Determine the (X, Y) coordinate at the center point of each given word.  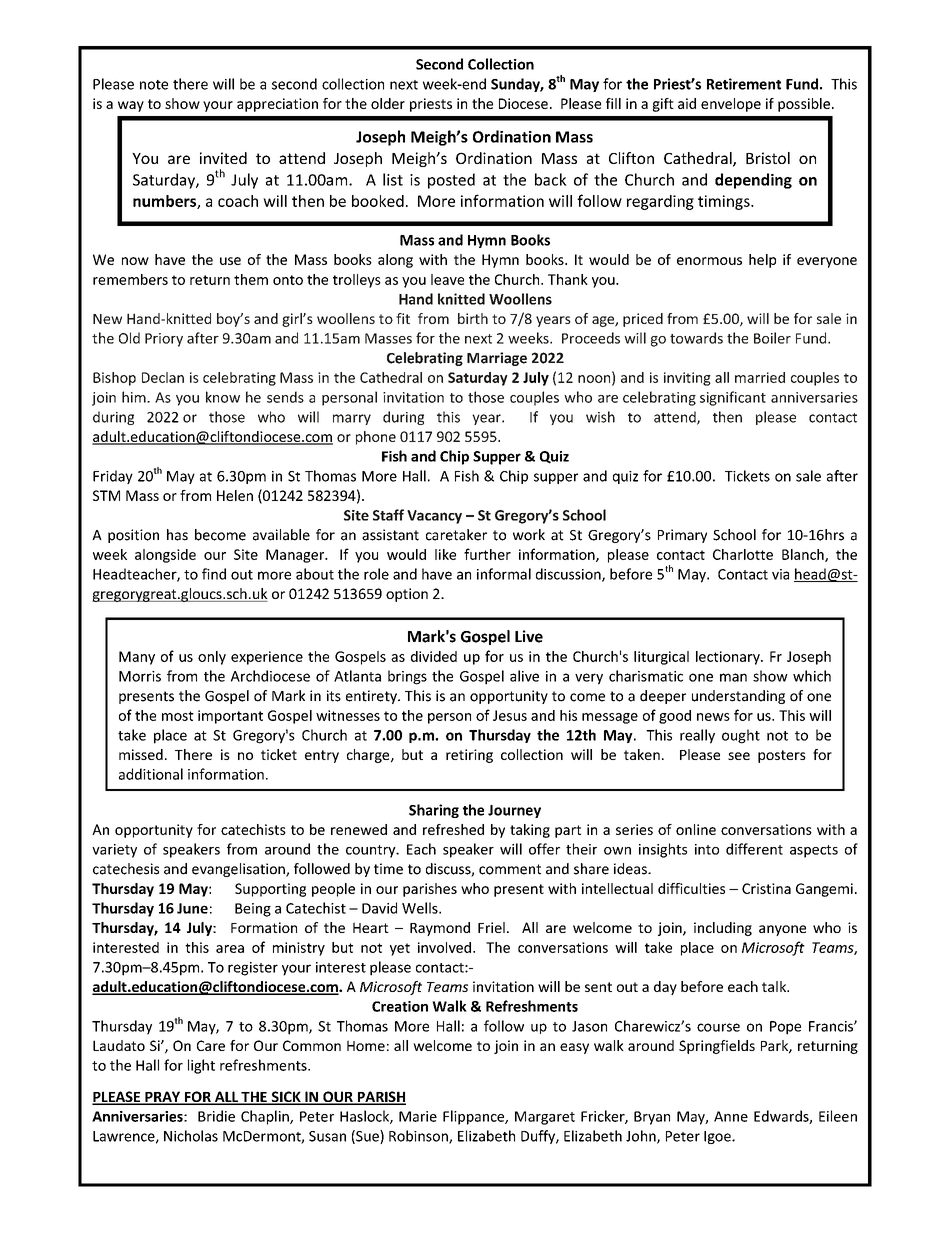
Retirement (744, 84)
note (154, 85)
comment (510, 869)
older (388, 103)
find (214, 574)
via (780, 574)
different (754, 849)
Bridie (216, 1116)
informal (504, 574)
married (760, 377)
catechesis (126, 869)
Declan (163, 377)
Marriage (497, 359)
